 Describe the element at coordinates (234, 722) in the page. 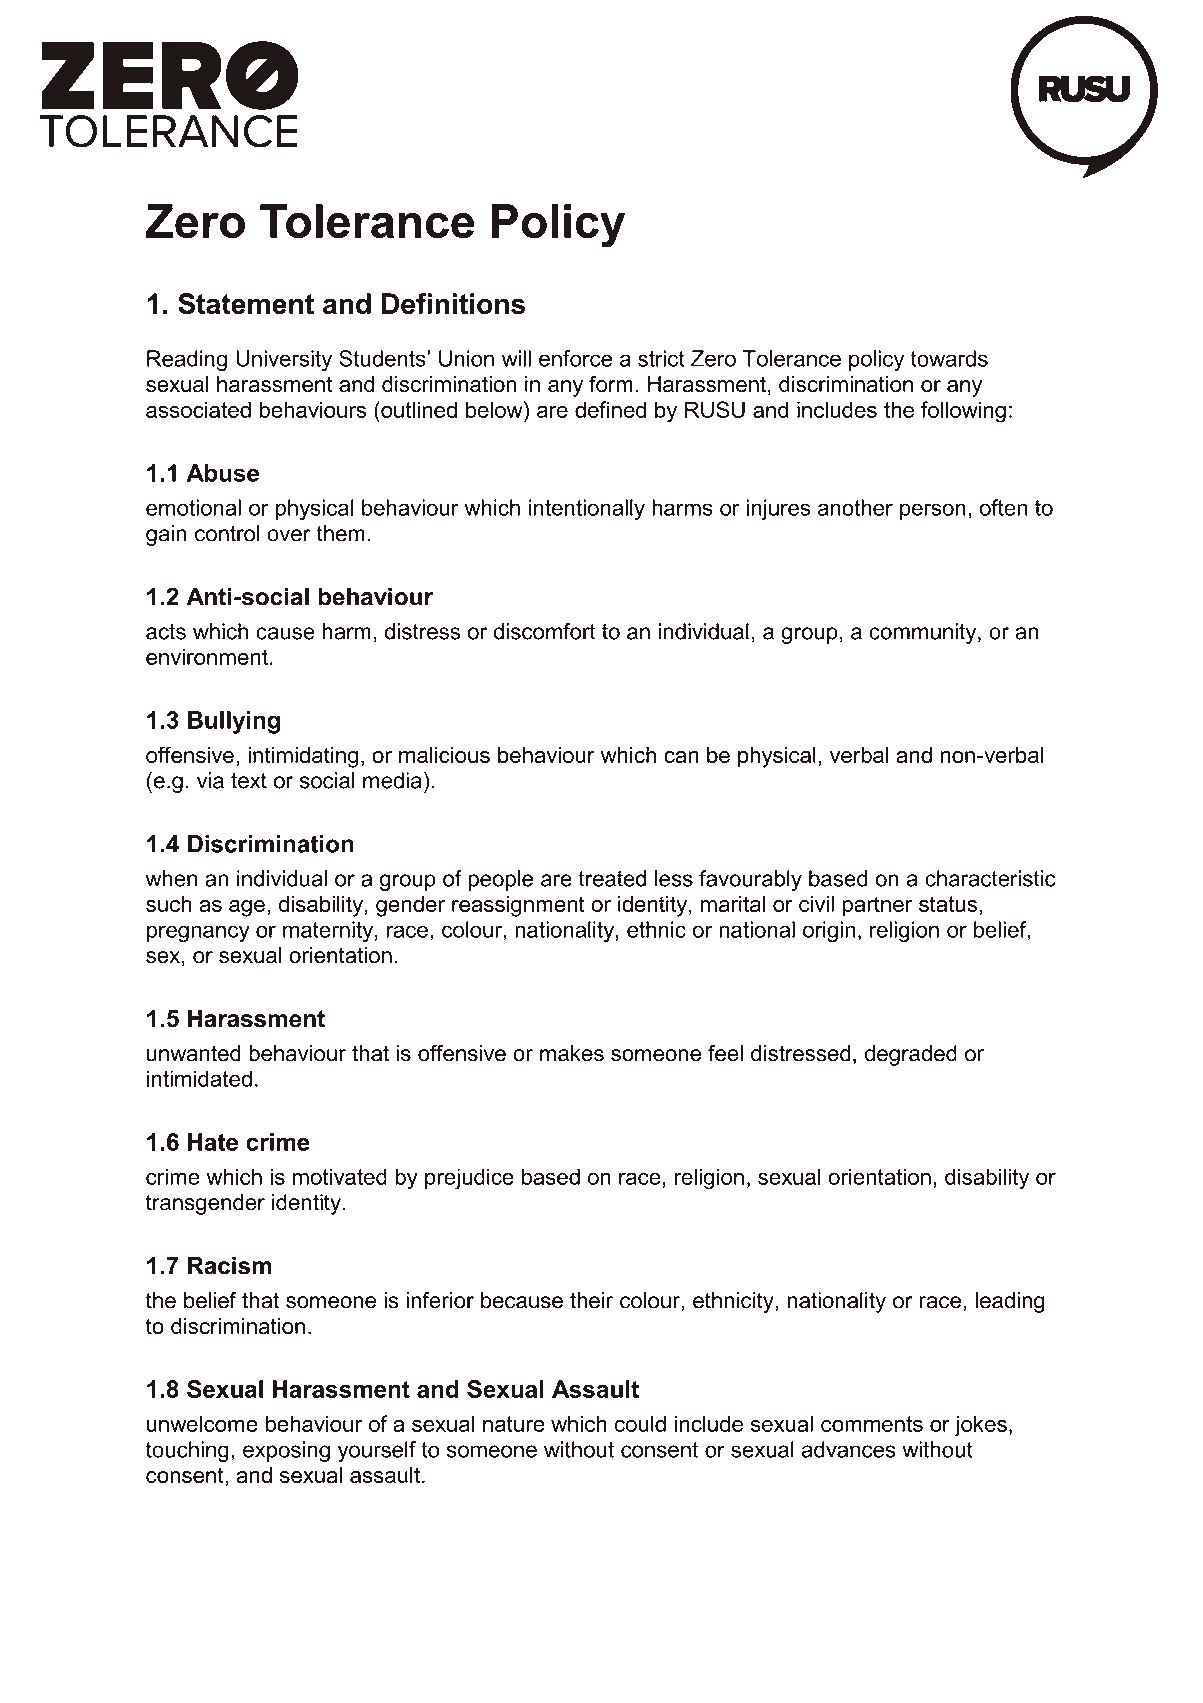

I see `Bullying` at that location.
